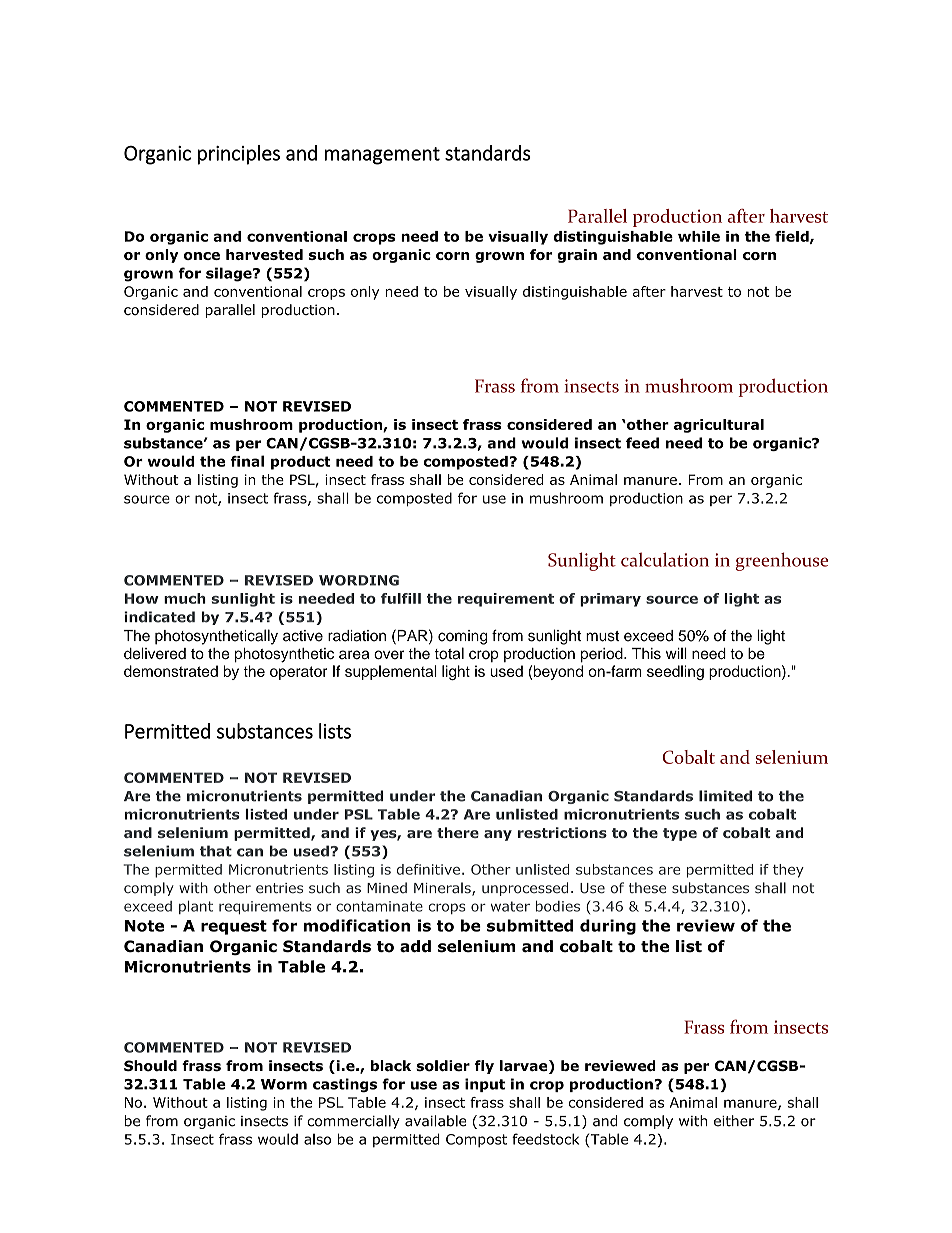 The width and height of the screenshot is (952, 1233). I want to click on principles, so click(239, 155).
